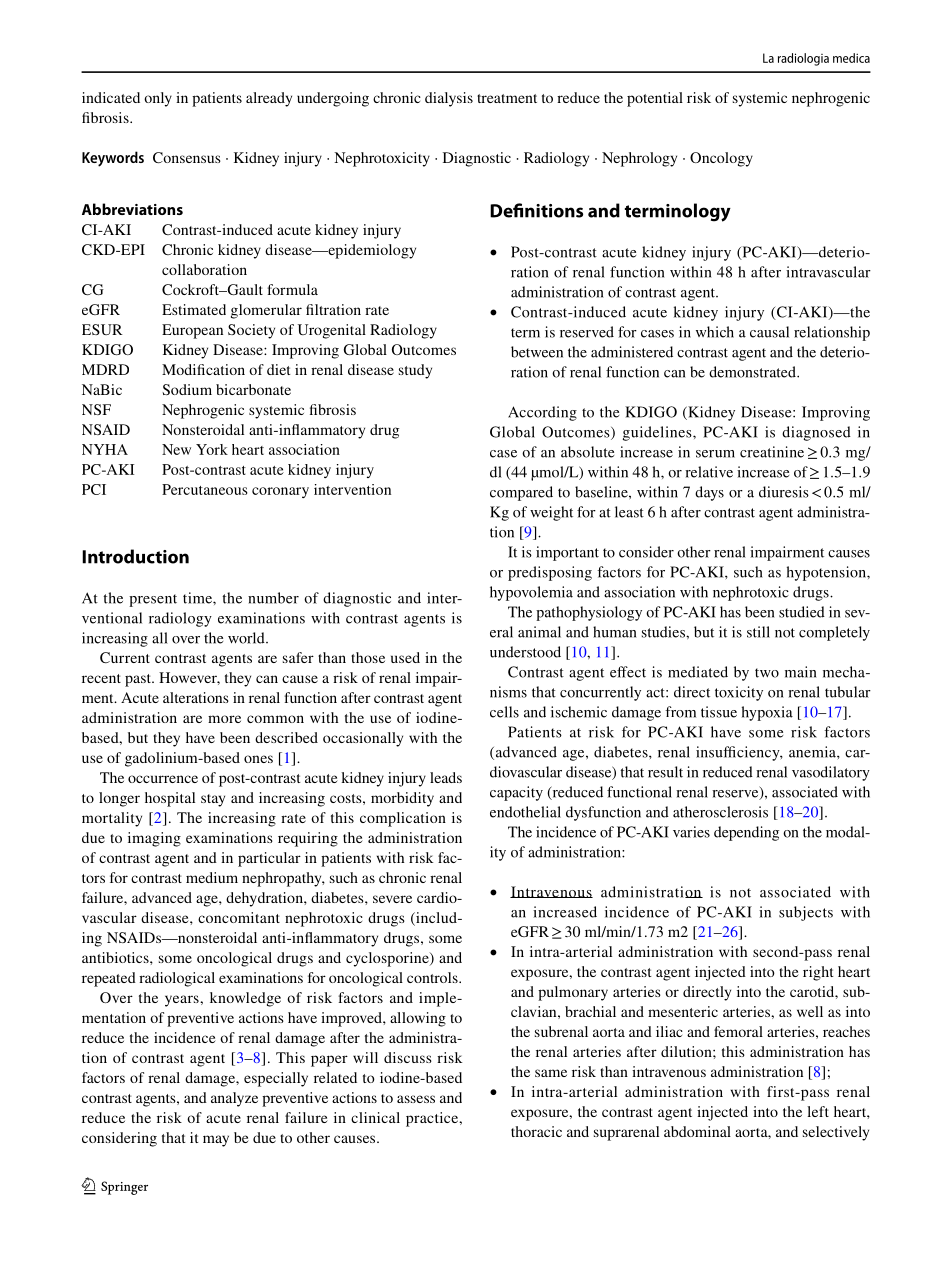  I want to click on analyze, so click(234, 1099).
